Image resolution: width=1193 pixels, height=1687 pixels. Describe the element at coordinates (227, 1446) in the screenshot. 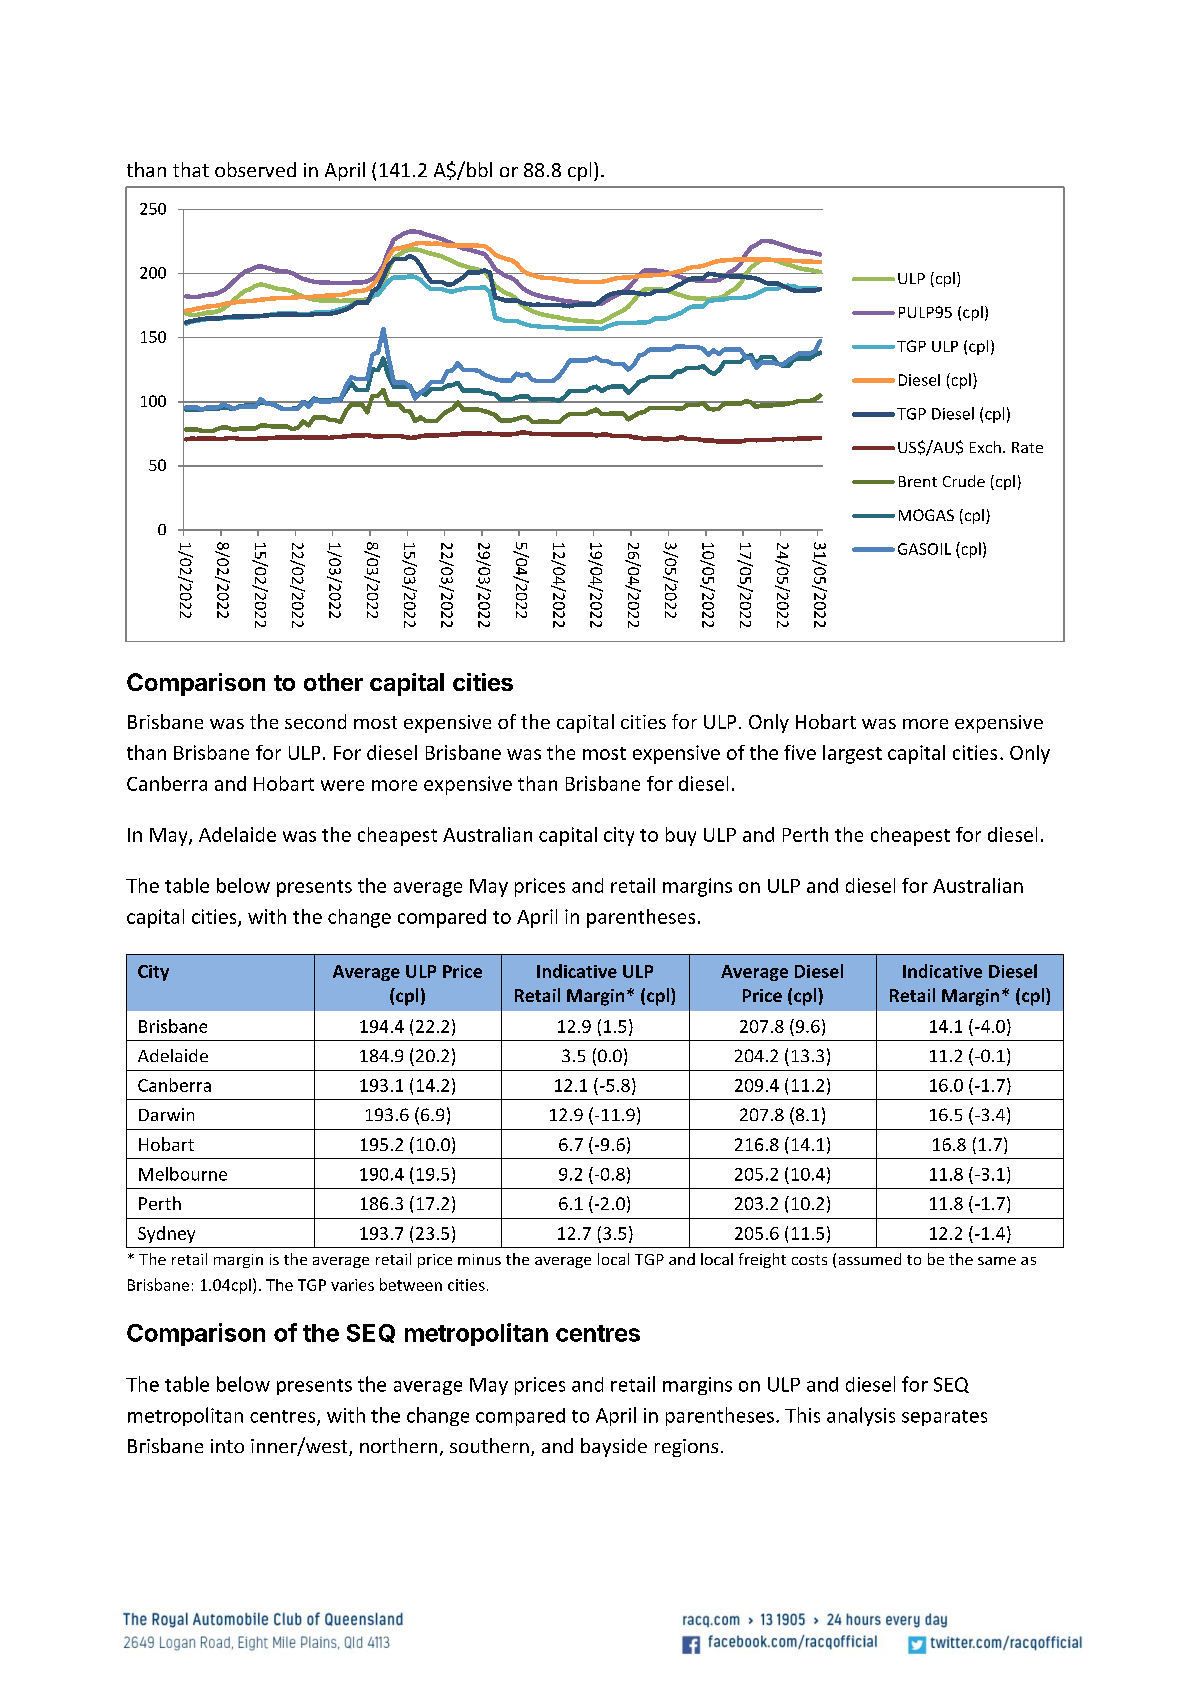

I see `into` at that location.
